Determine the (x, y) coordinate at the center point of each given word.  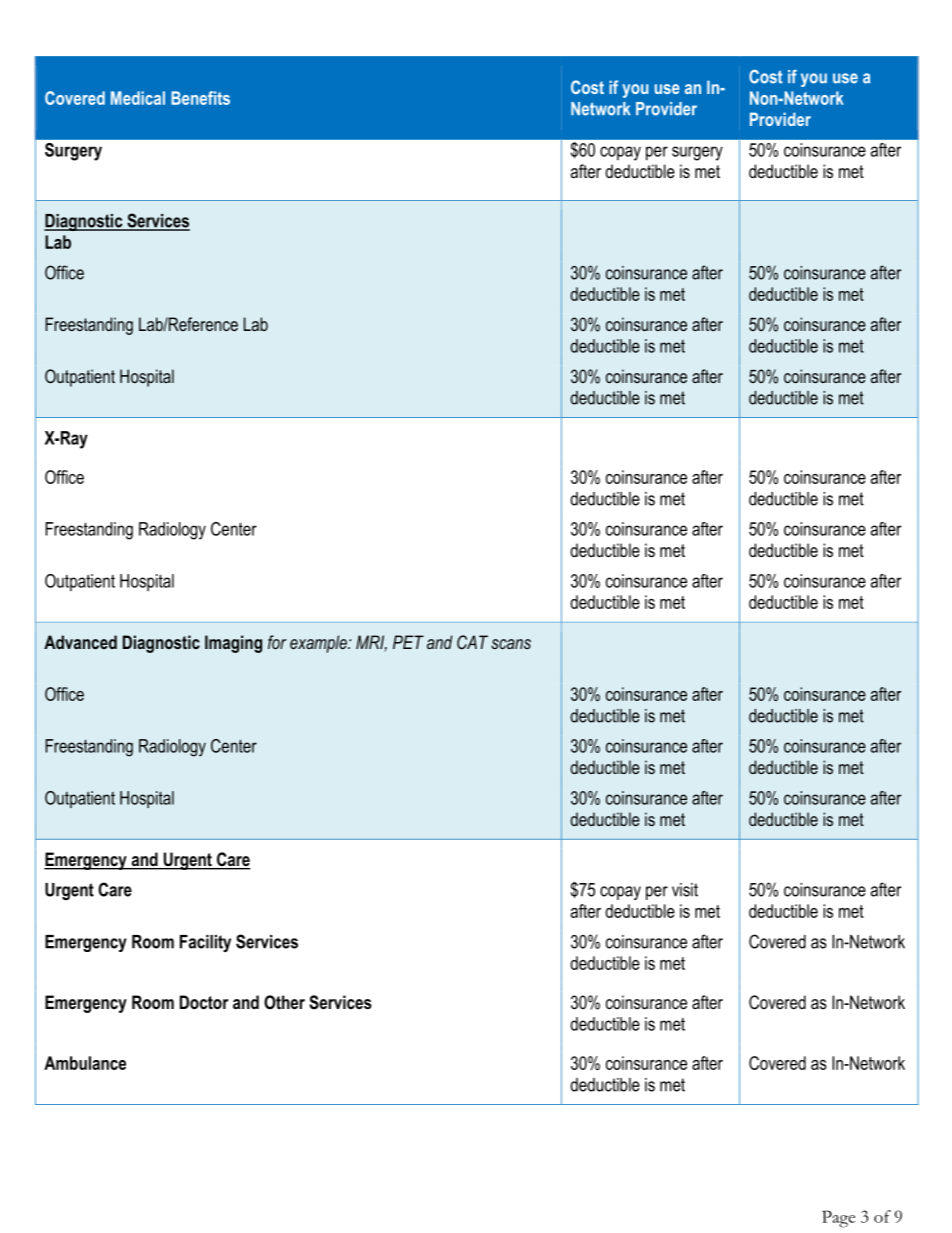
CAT (472, 642)
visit (685, 890)
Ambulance (85, 1063)
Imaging (233, 644)
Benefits (200, 98)
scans (511, 644)
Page (838, 1219)
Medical (138, 98)
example (319, 644)
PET (408, 642)
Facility (205, 943)
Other (284, 1002)
